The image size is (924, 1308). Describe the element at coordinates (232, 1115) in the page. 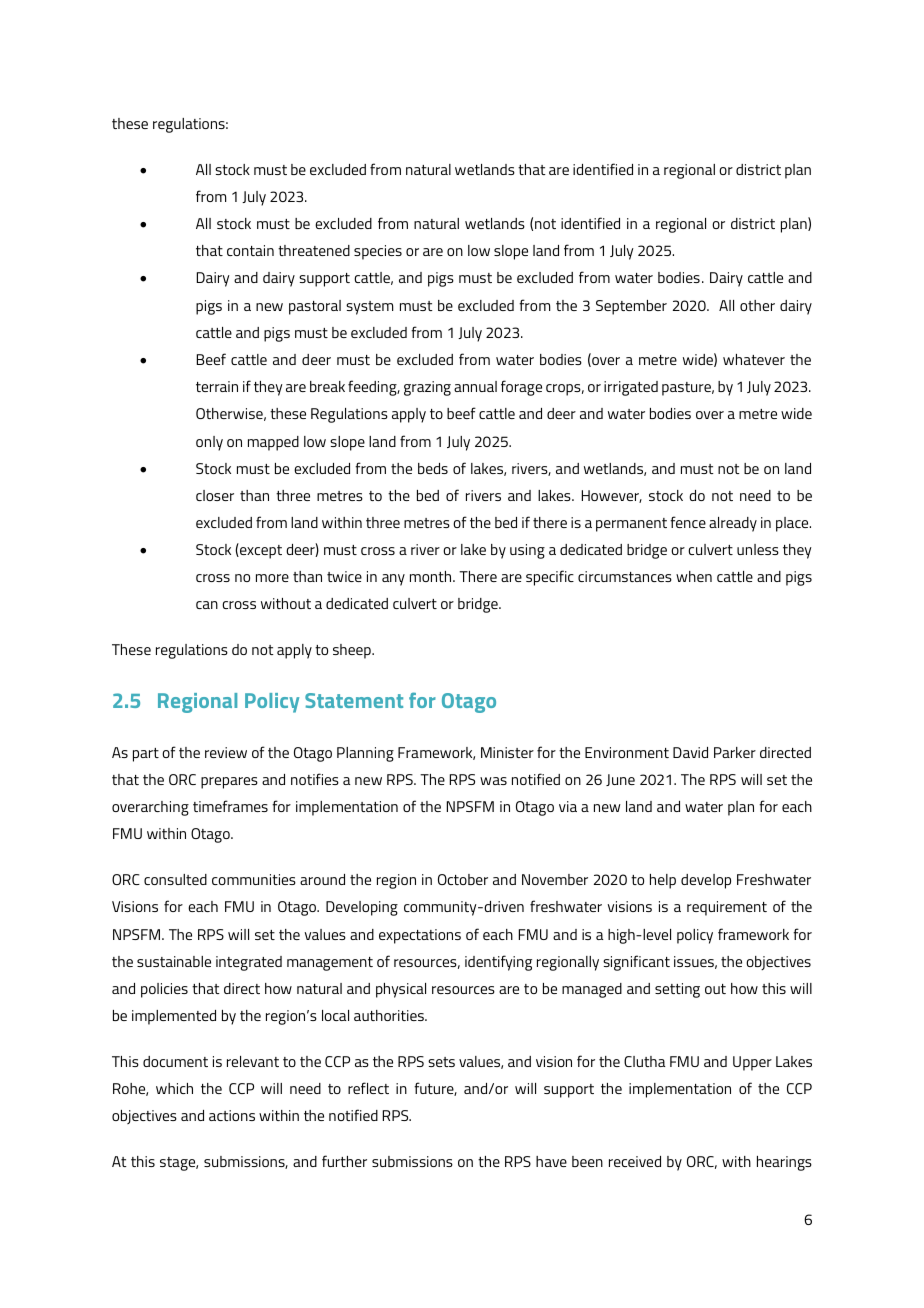

I see `actions` at that location.
